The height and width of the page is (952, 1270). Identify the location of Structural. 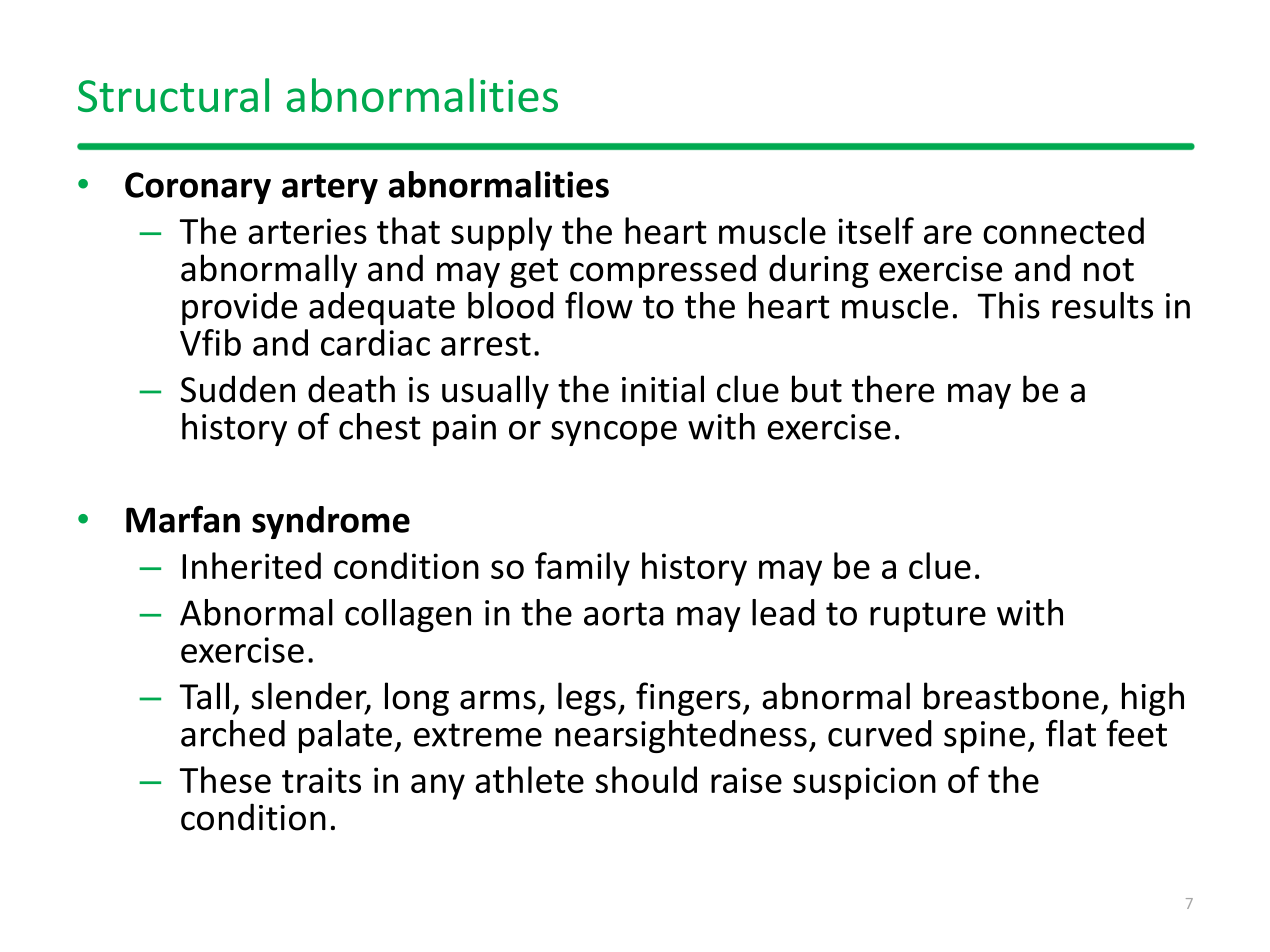
(173, 95).
